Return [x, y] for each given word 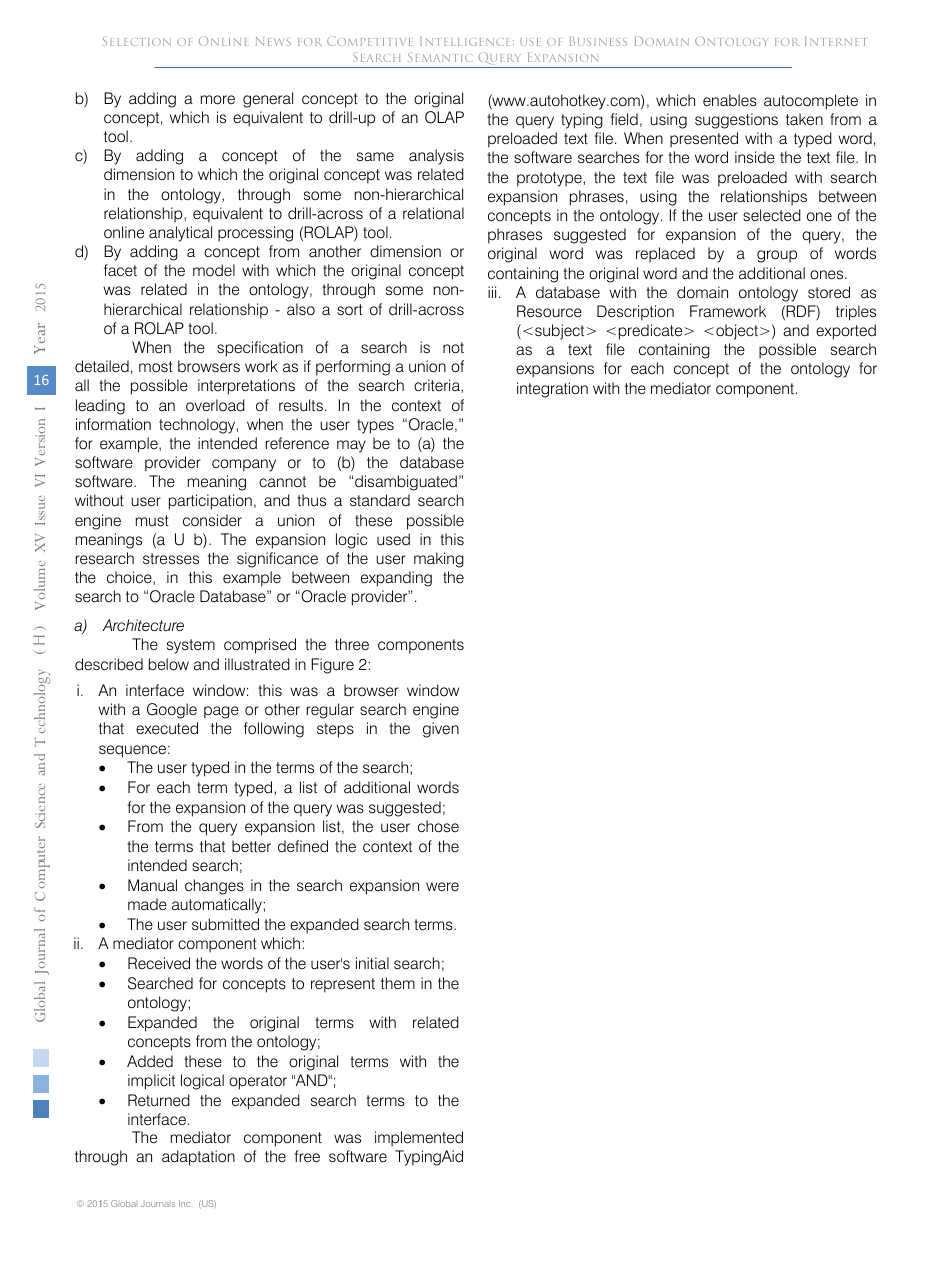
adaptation [198, 1158]
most [156, 367]
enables [730, 100]
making [439, 560]
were [442, 887]
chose [438, 826]
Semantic [440, 57]
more [218, 100]
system [191, 646]
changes [214, 887]
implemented [419, 1139]
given [441, 730]
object [737, 332]
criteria [438, 386]
